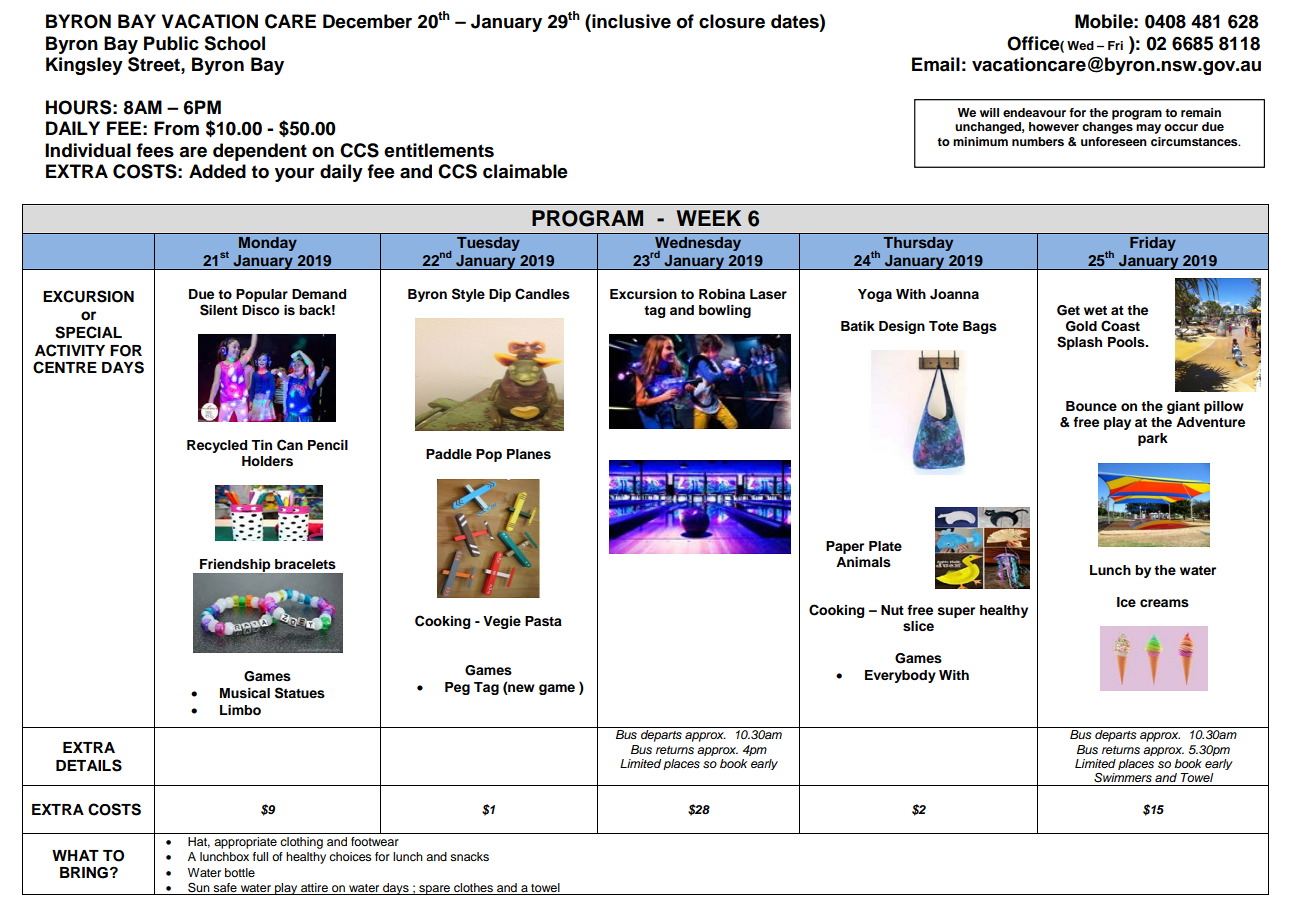 The height and width of the screenshot is (924, 1308). Describe the element at coordinates (732, 21) in the screenshot. I see `closure` at that location.
